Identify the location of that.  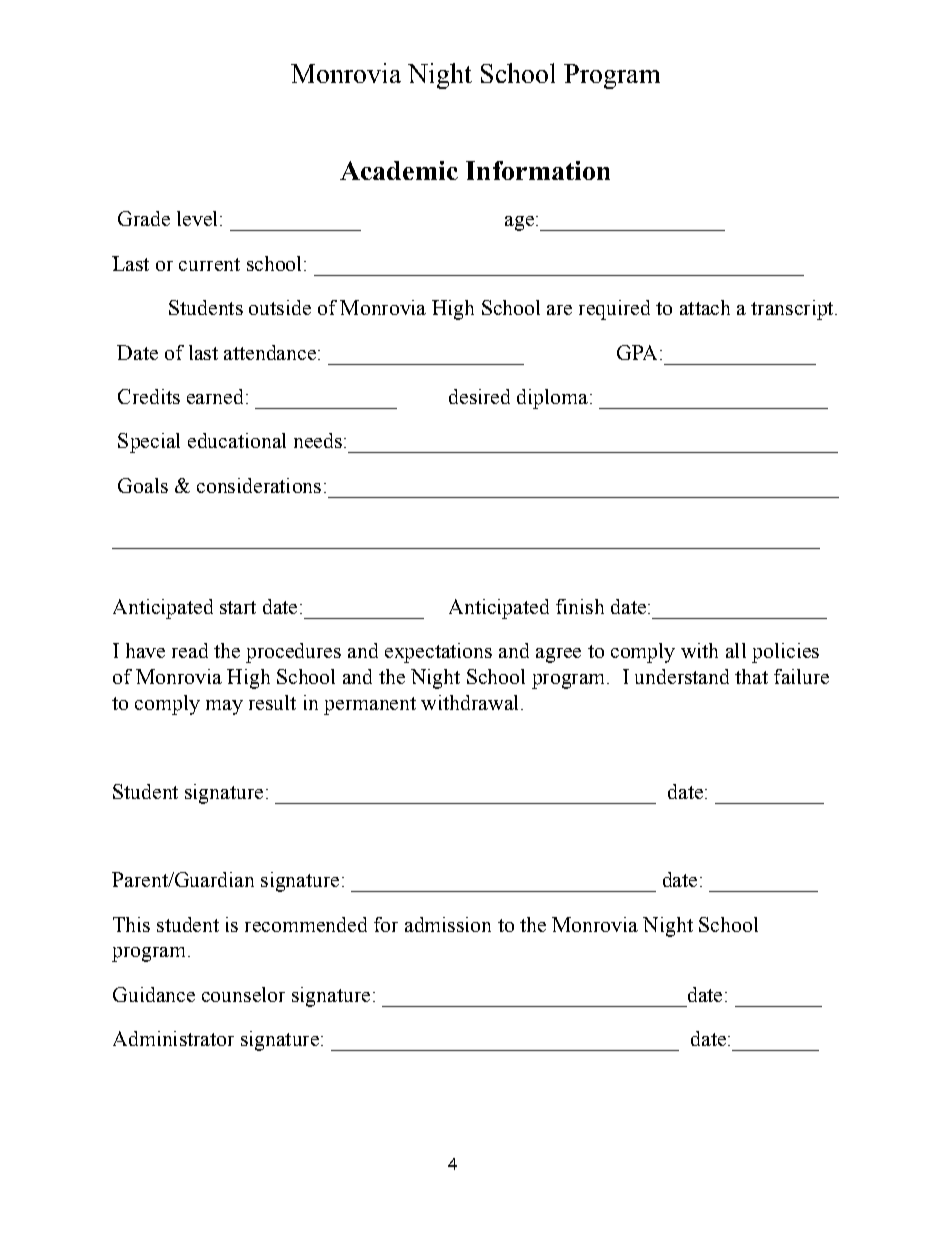
(751, 676).
